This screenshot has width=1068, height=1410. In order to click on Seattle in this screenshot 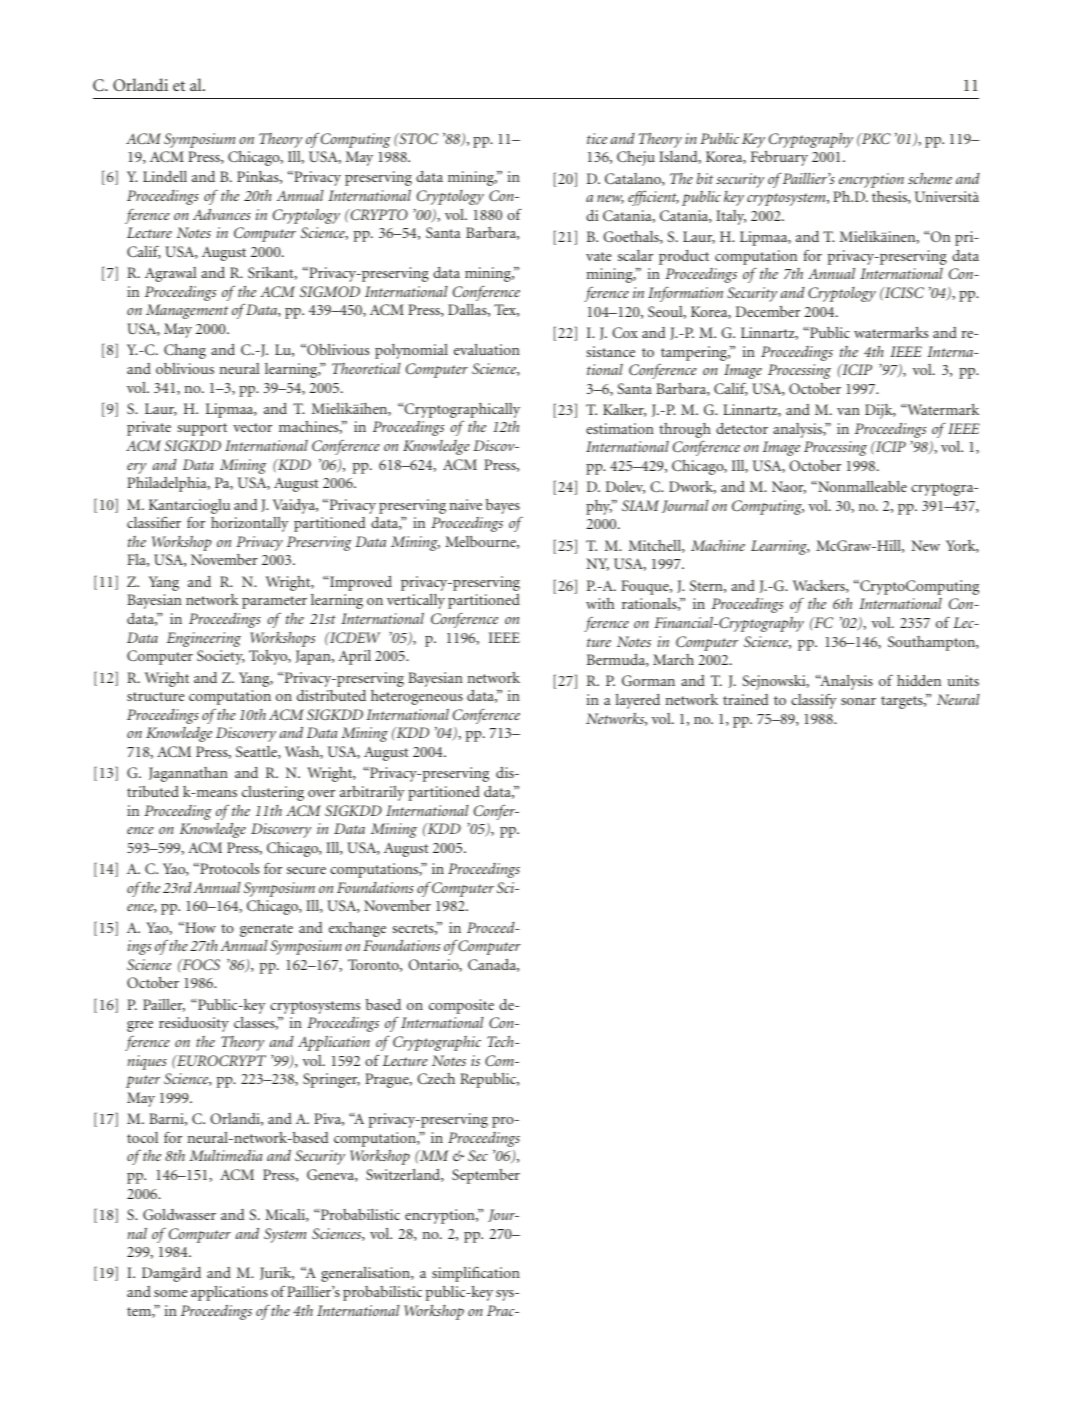, I will do `click(257, 752)`.
